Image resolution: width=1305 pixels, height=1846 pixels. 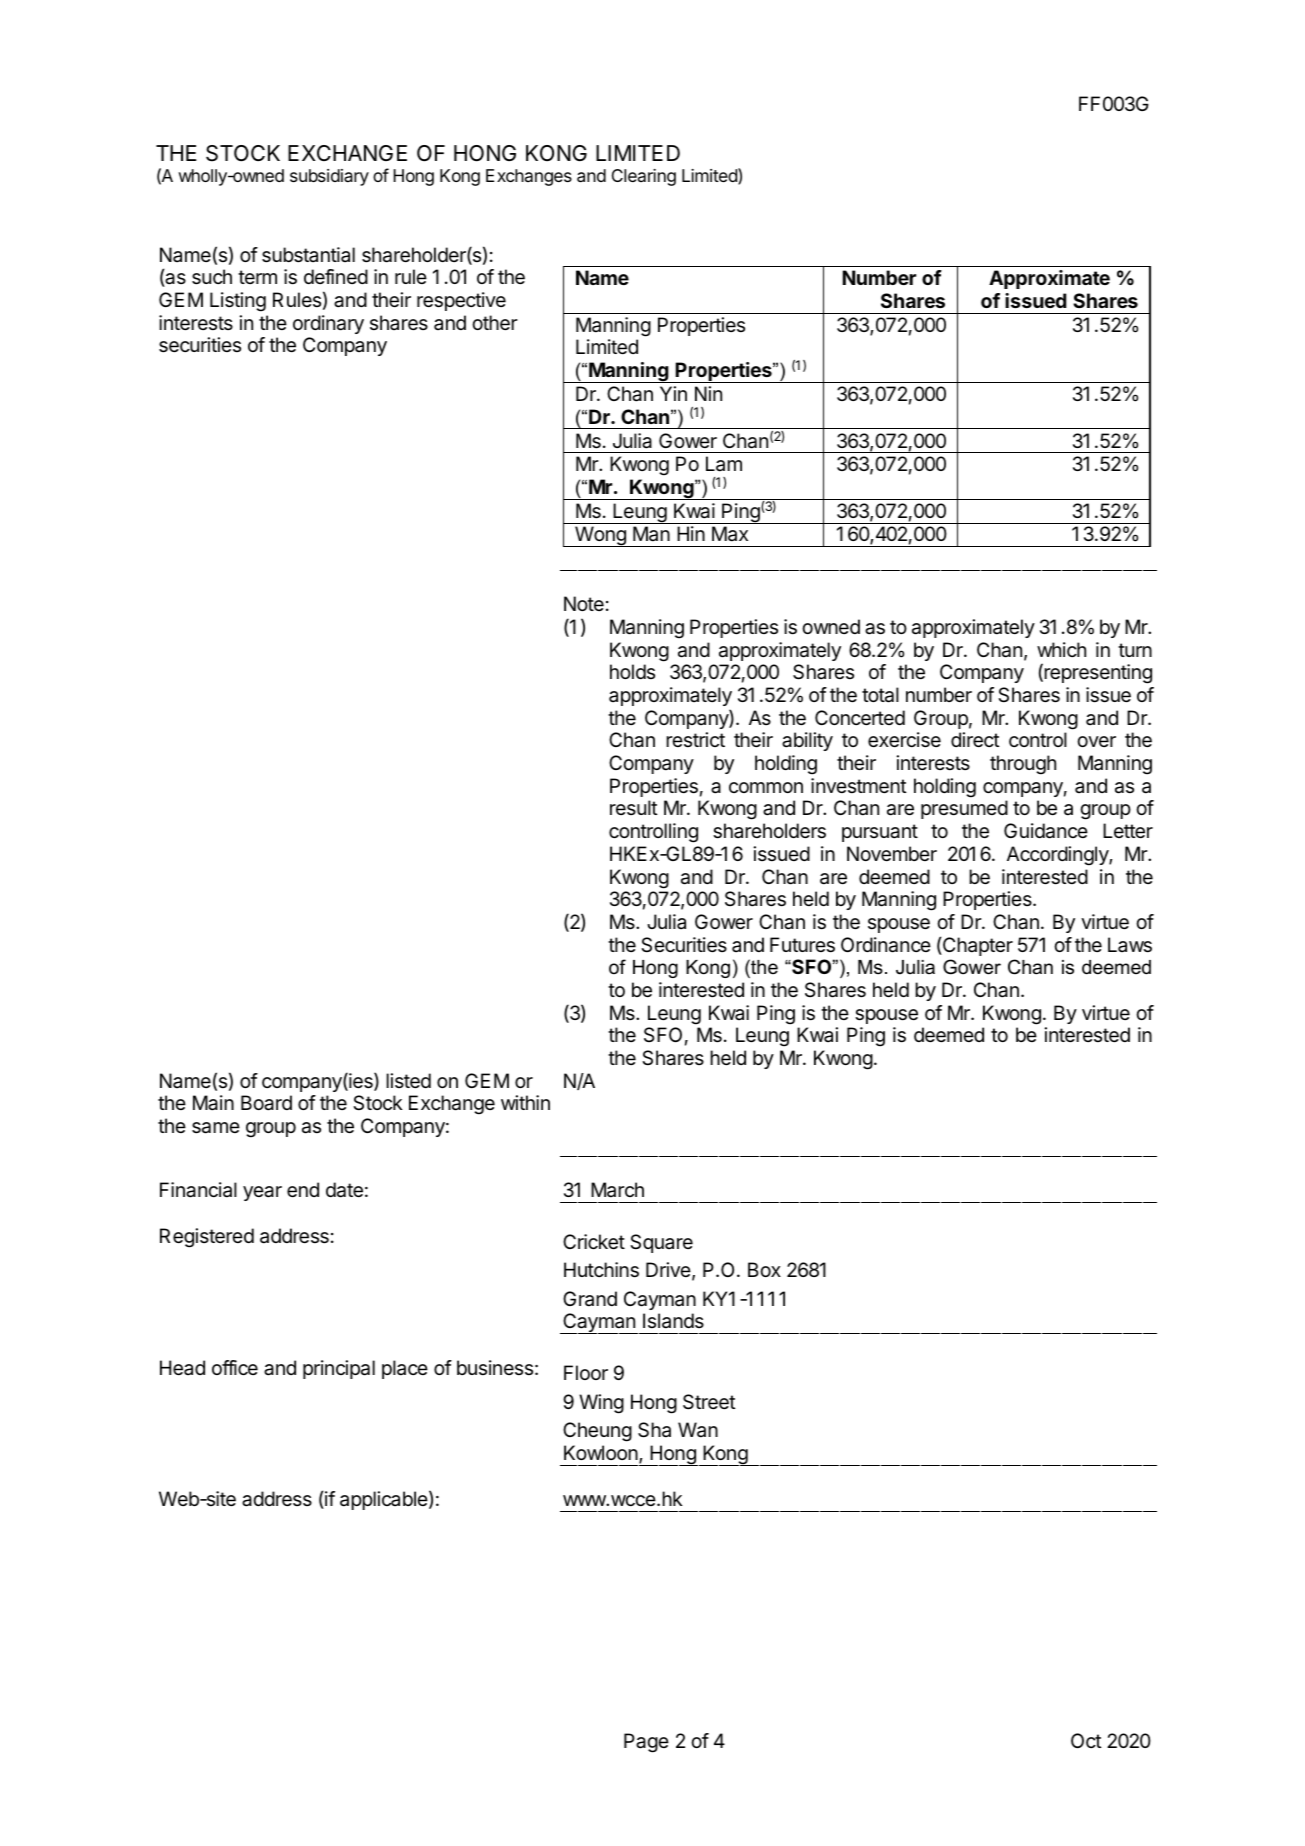 What do you see at coordinates (644, 177) in the screenshot?
I see `Clearing` at bounding box center [644, 177].
